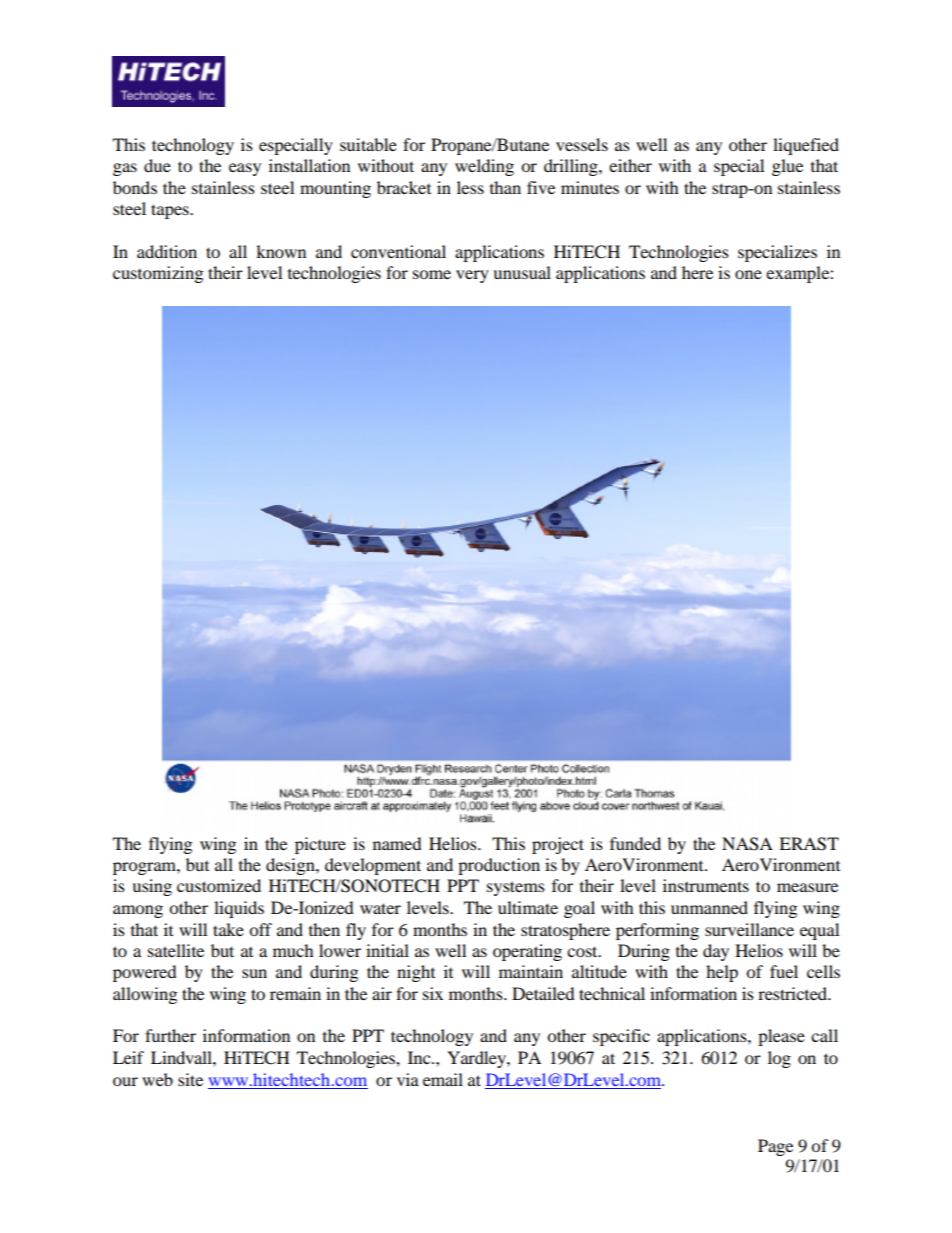 The image size is (952, 1233). I want to click on Page, so click(775, 1147).
